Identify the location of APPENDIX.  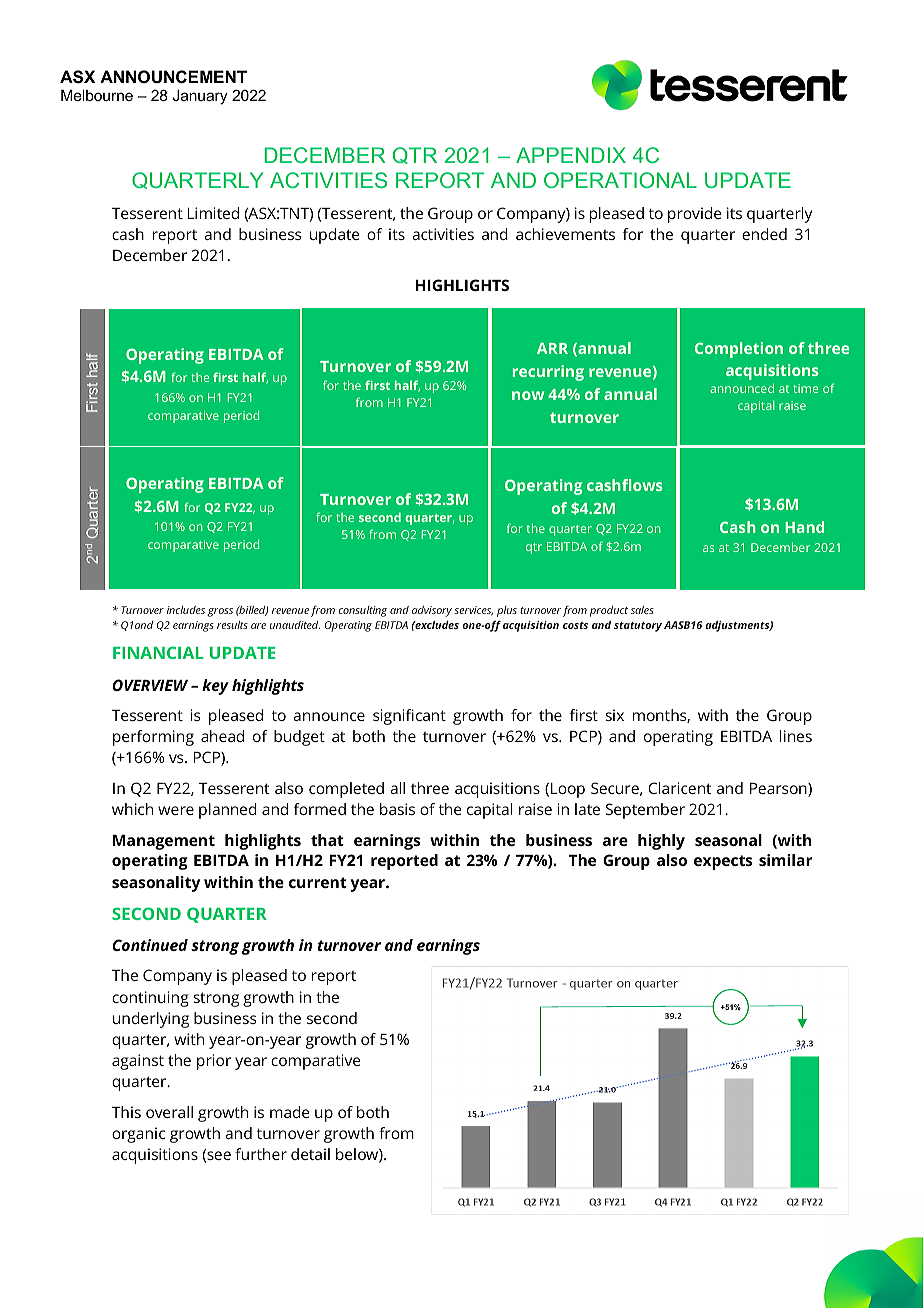
(571, 155).
